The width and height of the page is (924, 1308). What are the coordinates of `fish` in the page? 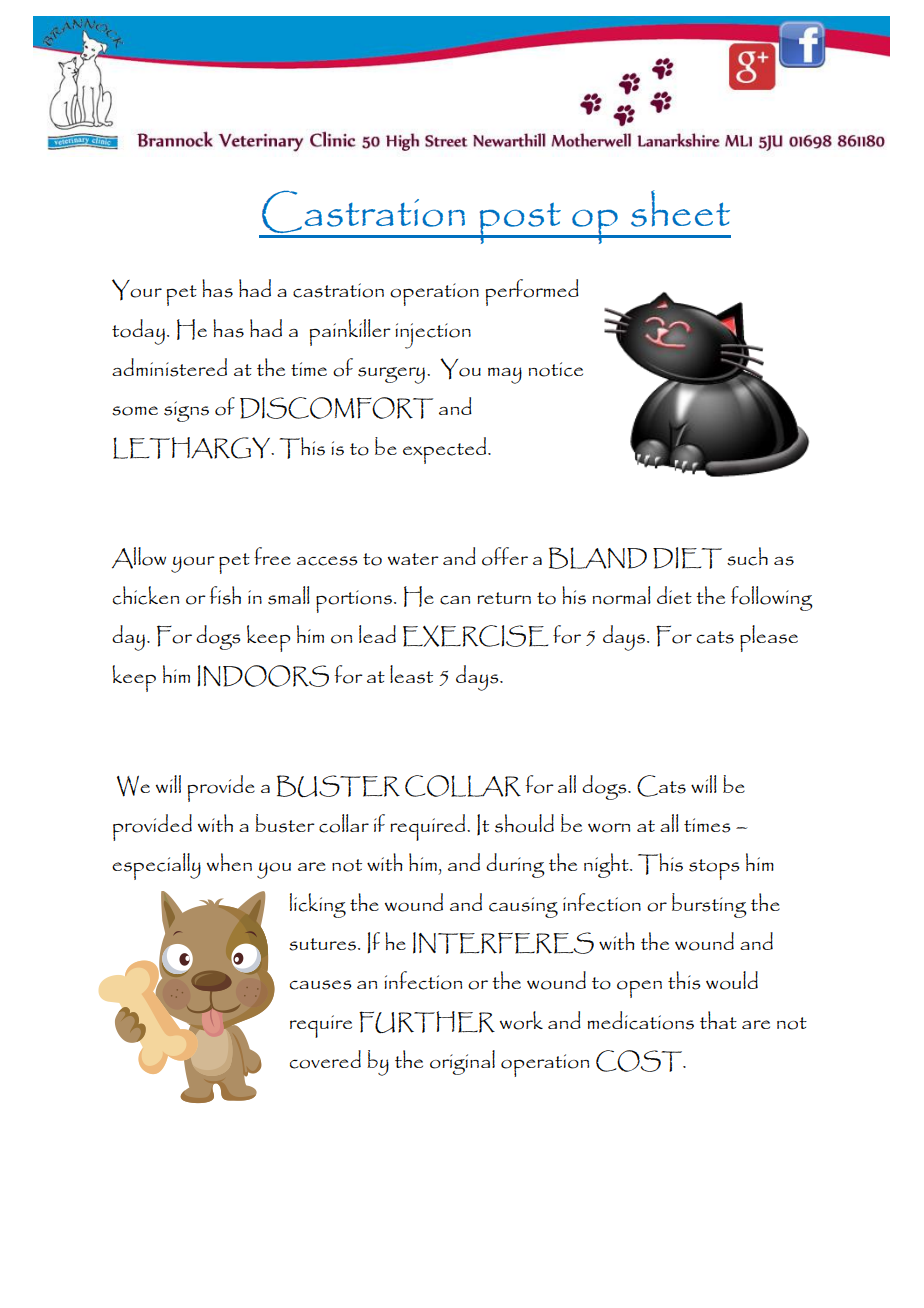 It's located at (225, 595).
